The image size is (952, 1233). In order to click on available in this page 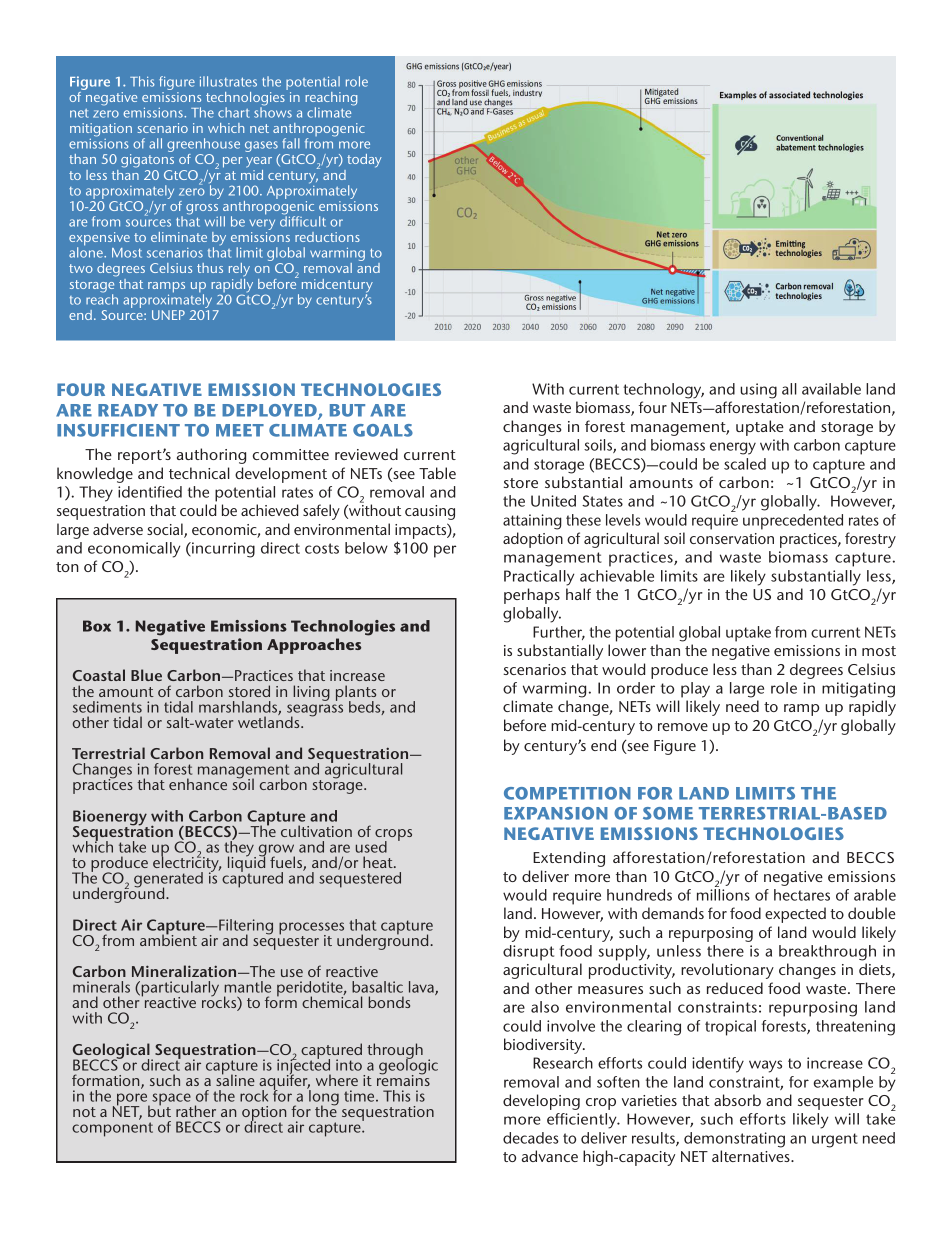, I will do `click(831, 389)`.
